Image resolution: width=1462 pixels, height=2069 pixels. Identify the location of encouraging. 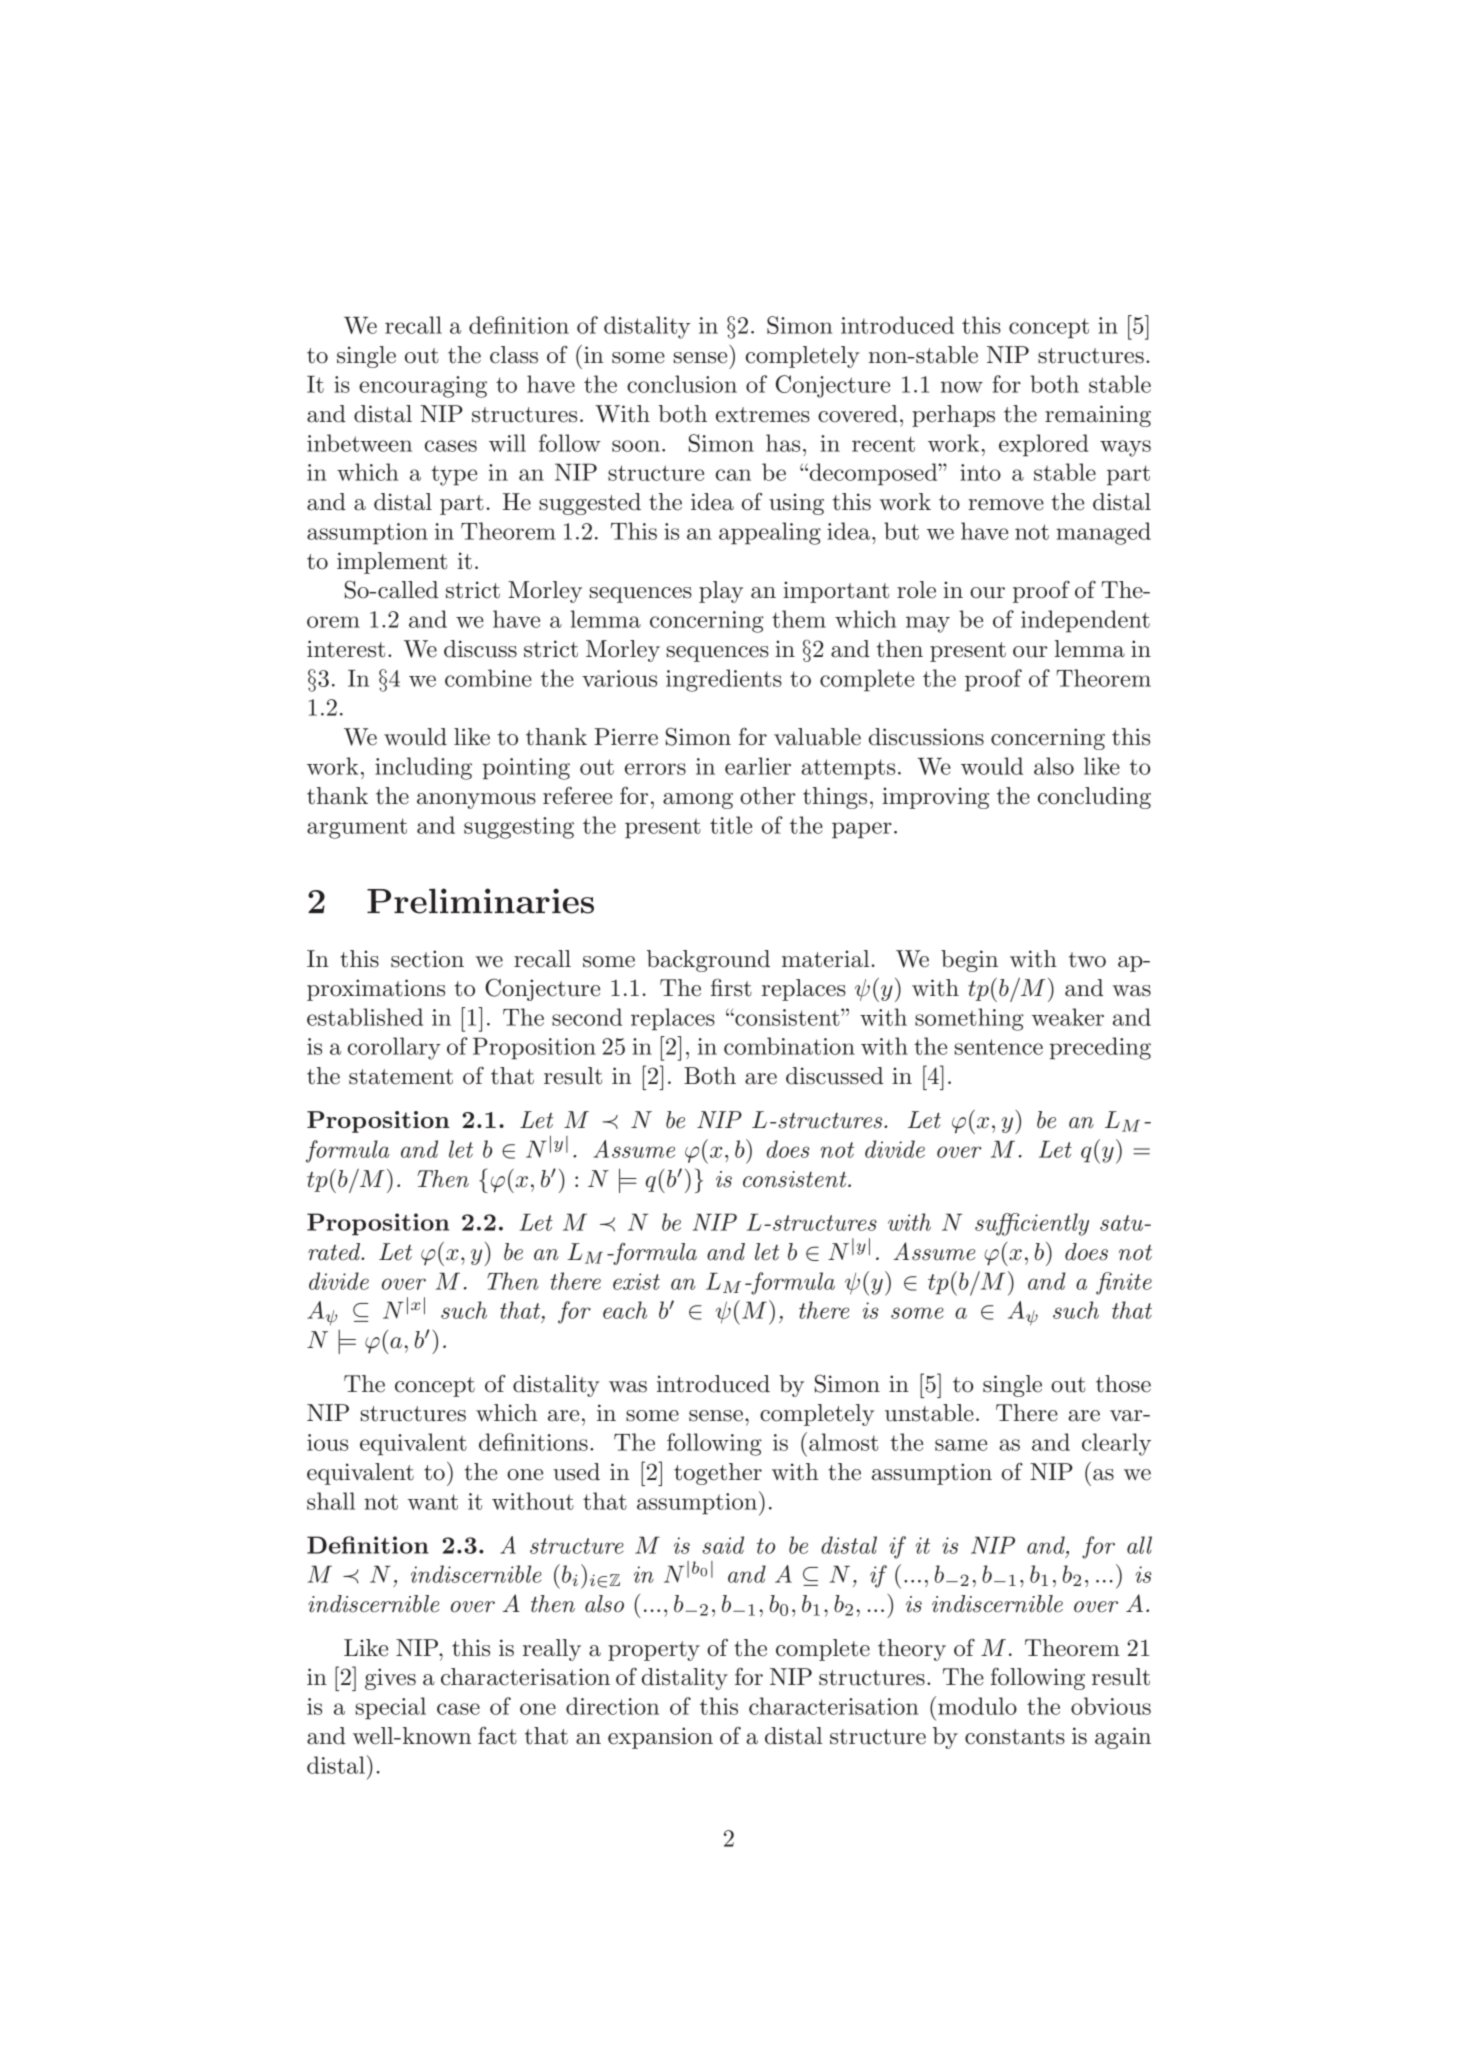
(423, 387).
